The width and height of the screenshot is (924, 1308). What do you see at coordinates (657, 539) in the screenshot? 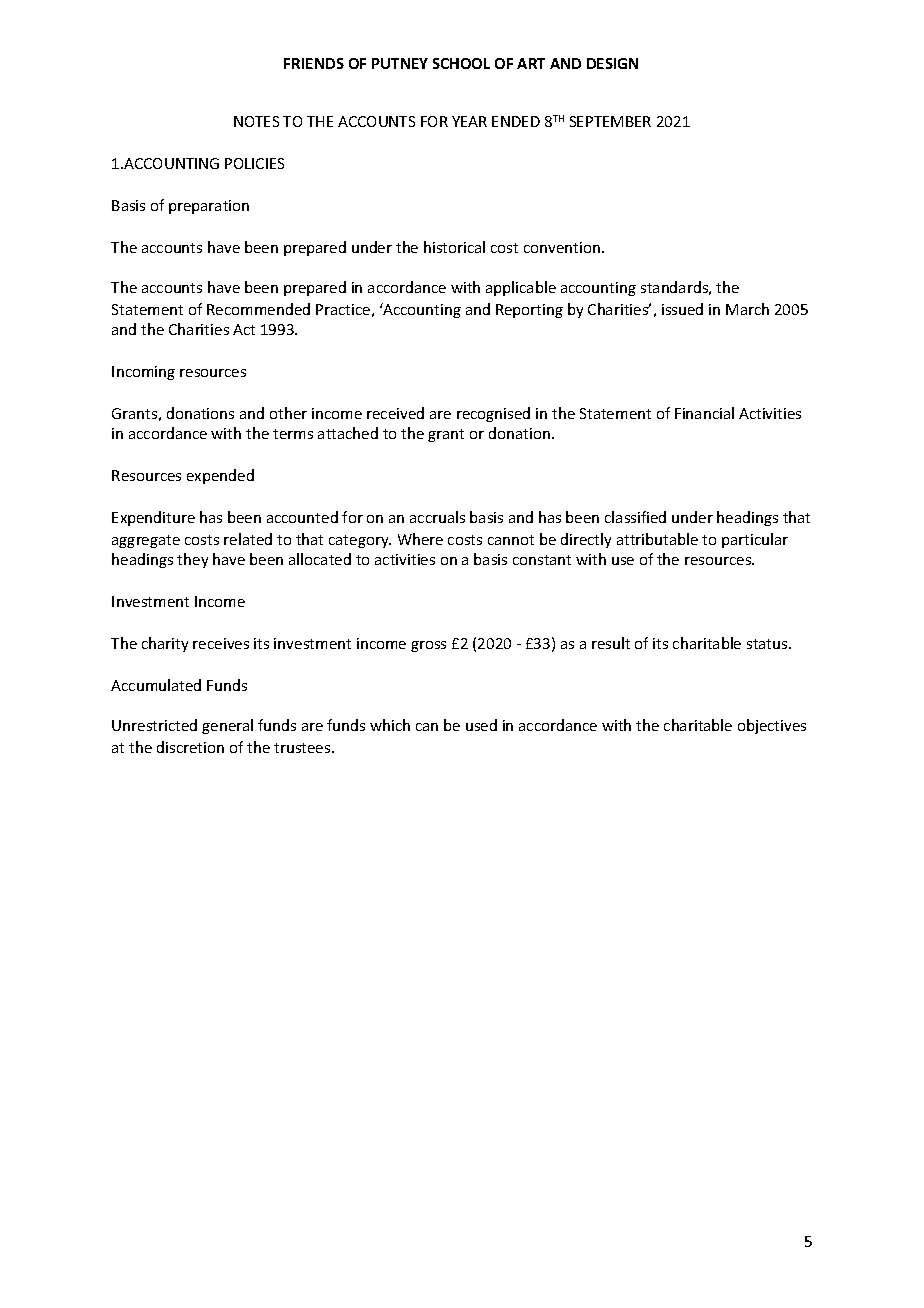
I see `attributable` at bounding box center [657, 539].
